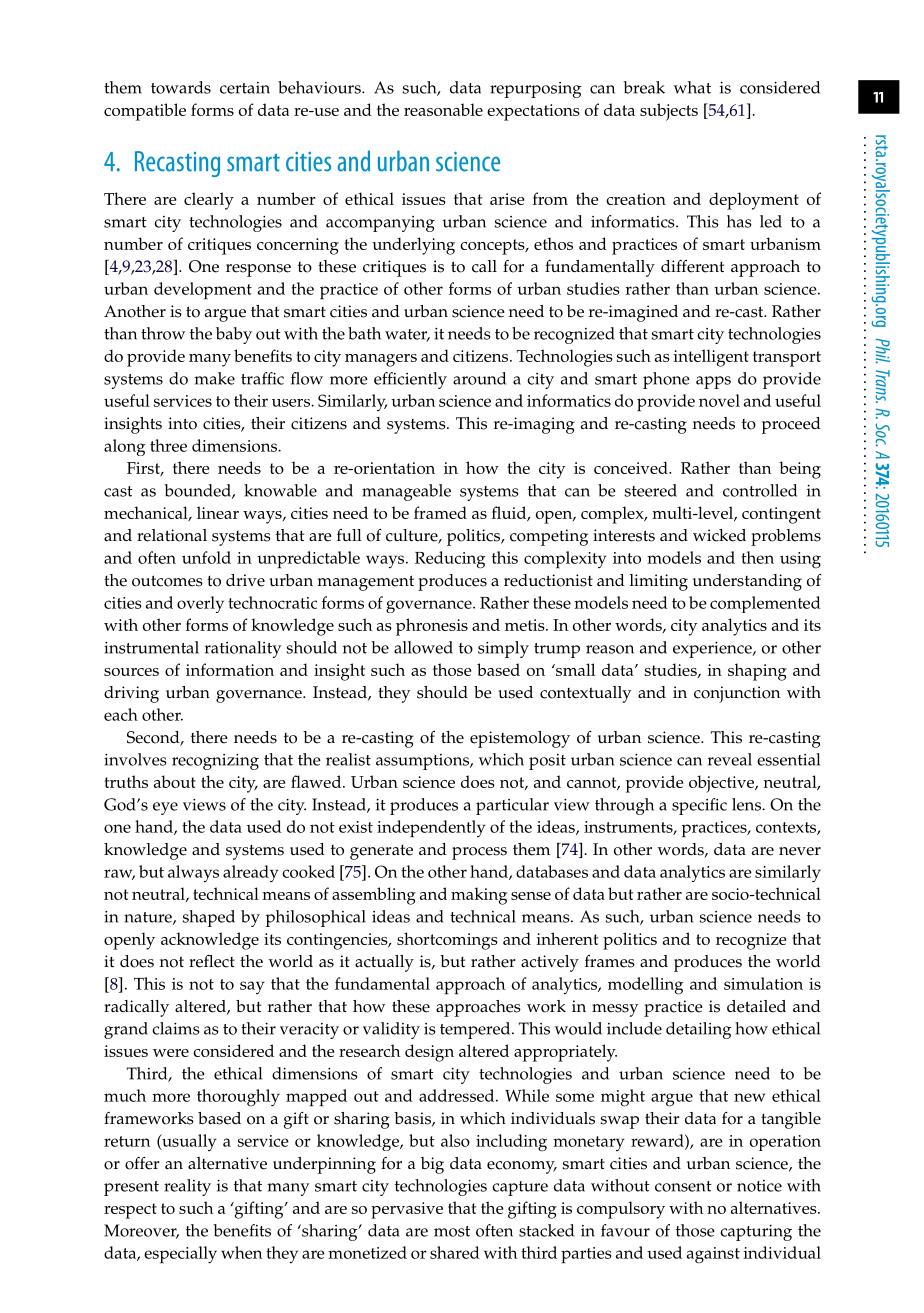 The height and width of the screenshot is (1313, 924). What do you see at coordinates (713, 650) in the screenshot?
I see `experience` at bounding box center [713, 650].
